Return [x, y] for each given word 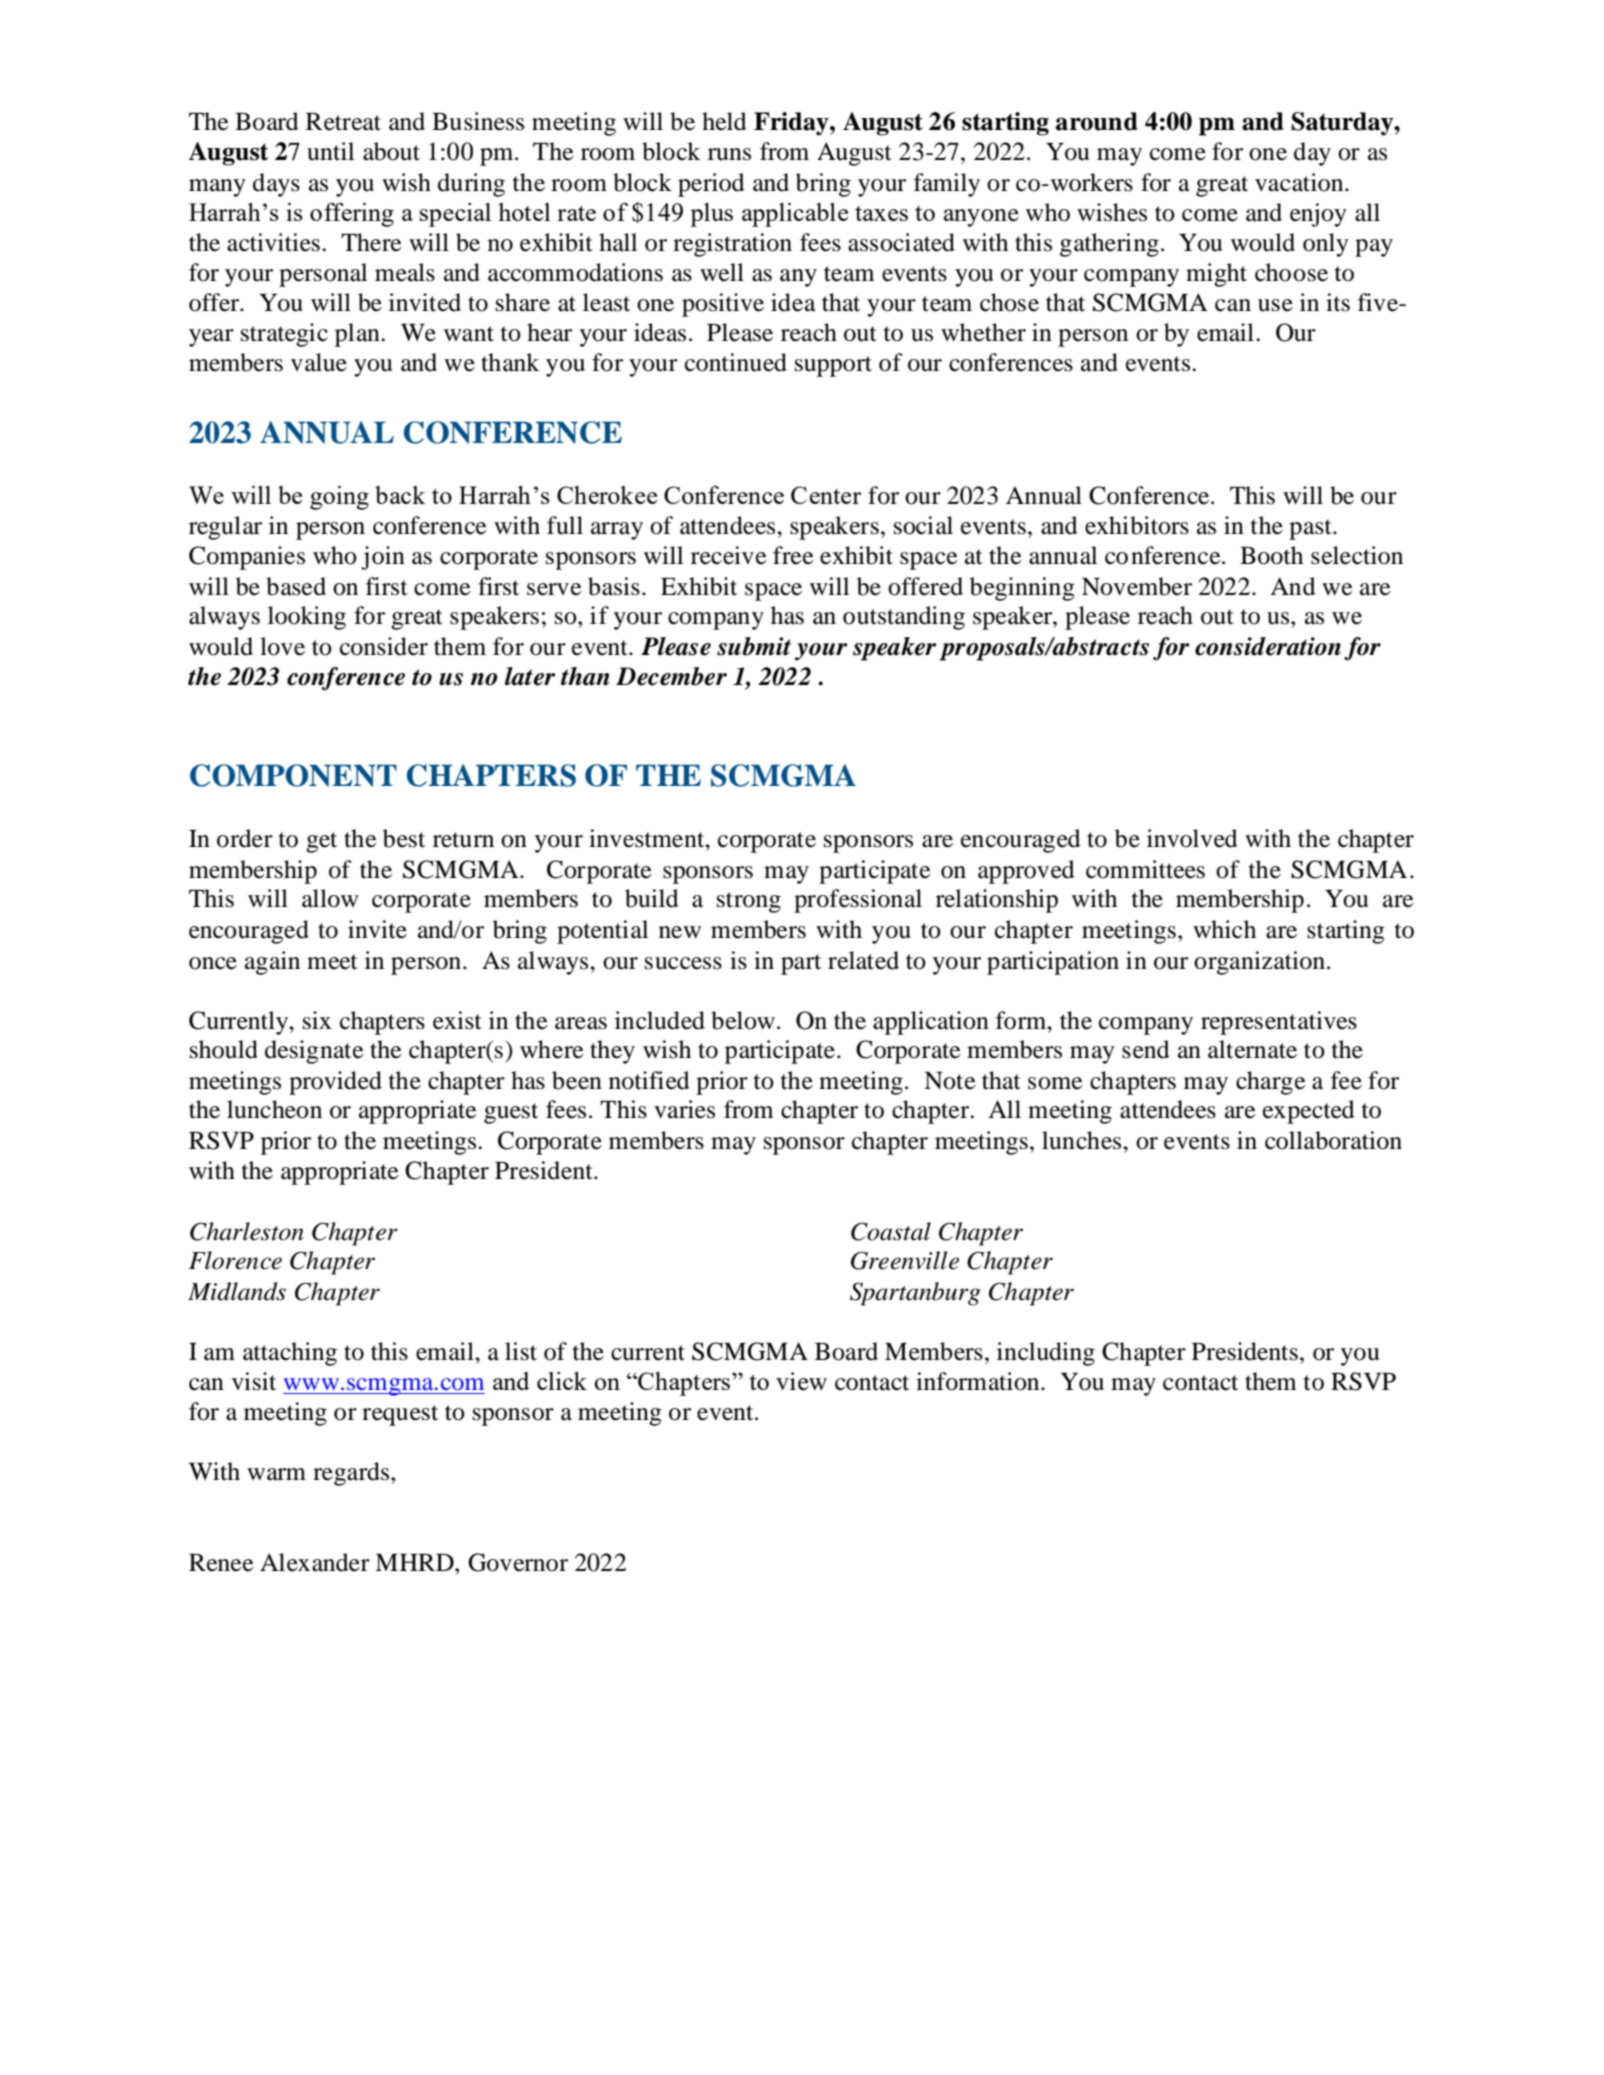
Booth [1271, 555]
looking [307, 618]
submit [754, 646]
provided [335, 1083]
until [330, 151]
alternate [1252, 1049]
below [743, 1020]
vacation [1300, 182]
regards [352, 1474]
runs [729, 154]
